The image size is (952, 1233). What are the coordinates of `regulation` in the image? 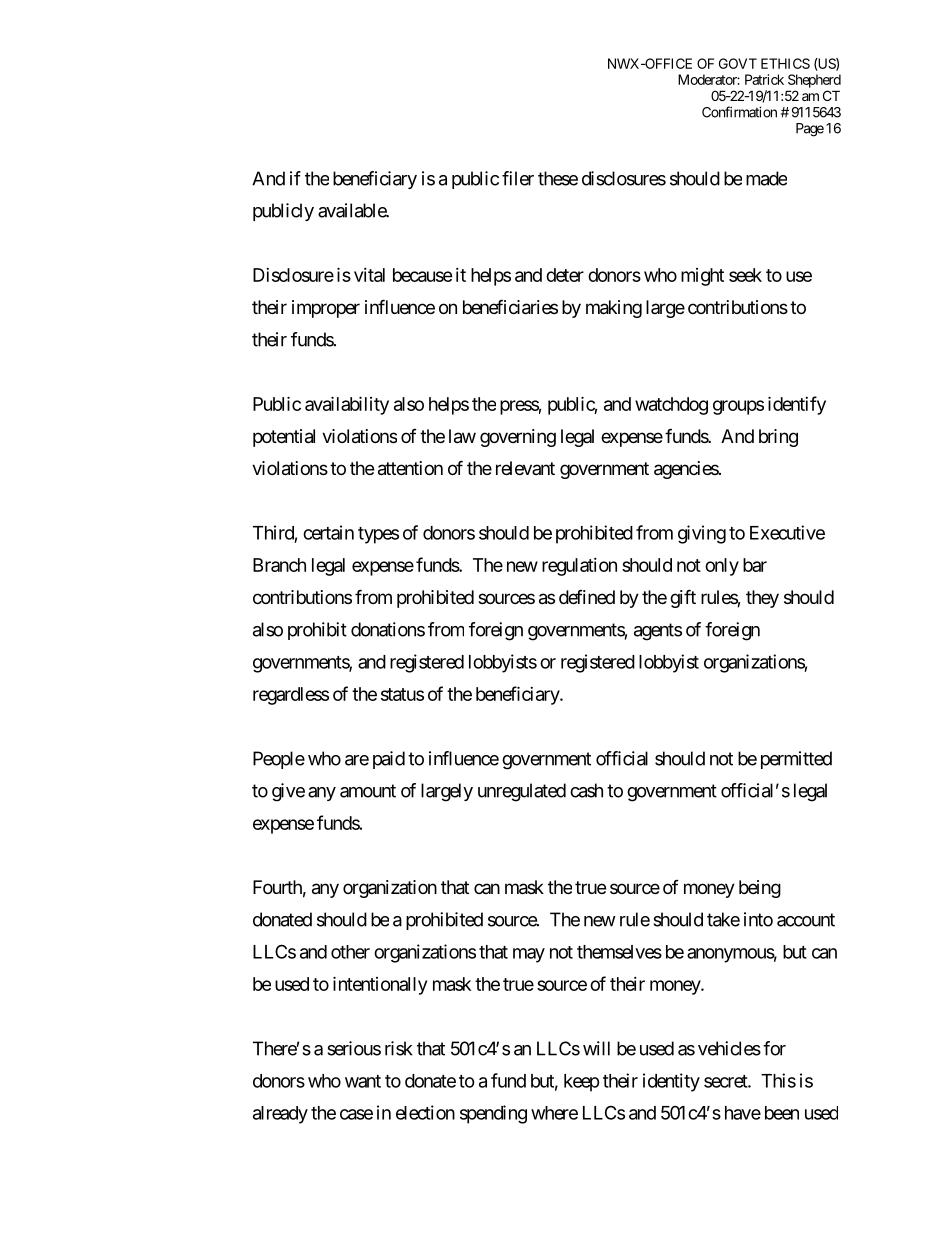 It's located at (579, 567).
